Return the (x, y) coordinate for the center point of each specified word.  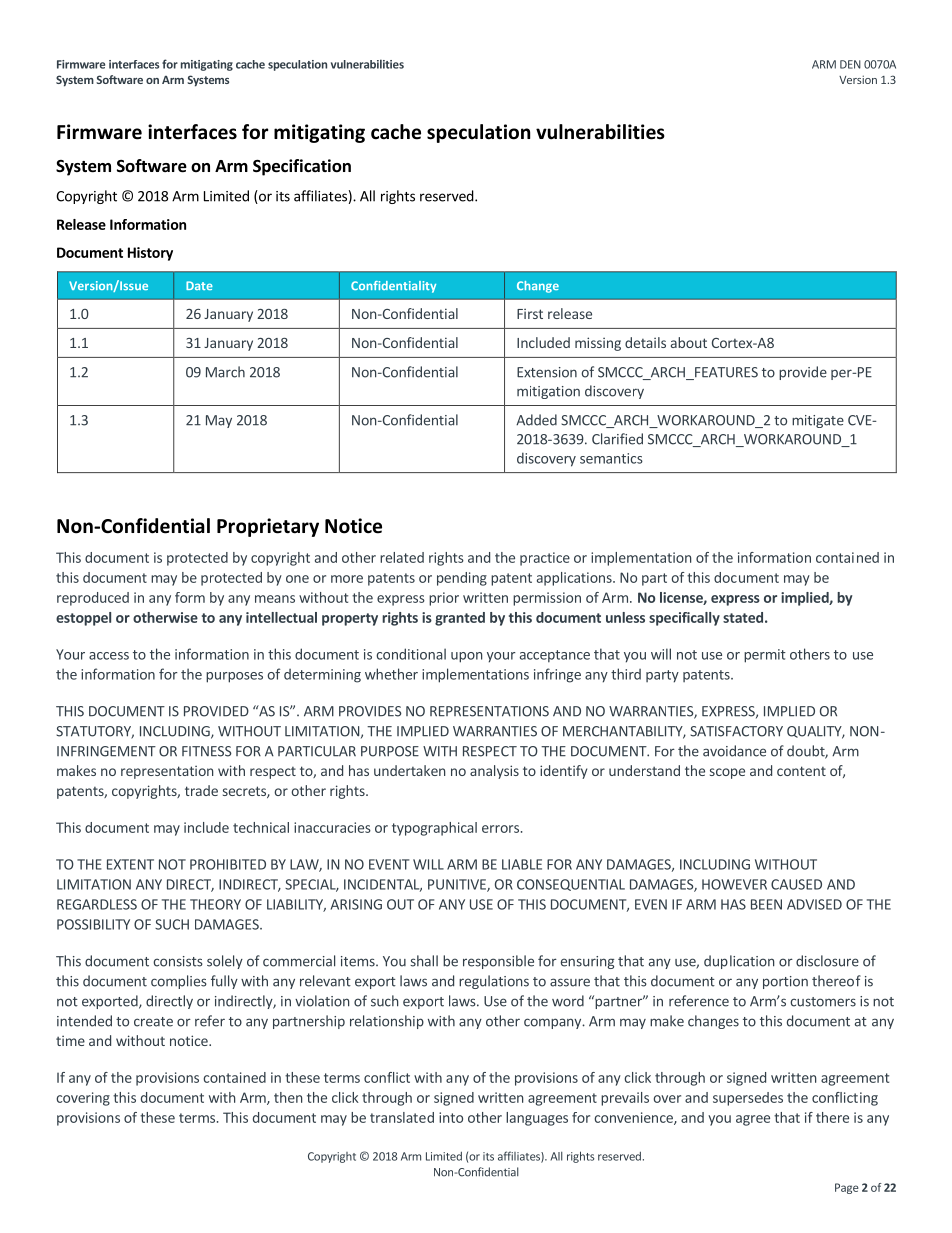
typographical (434, 829)
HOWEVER (734, 884)
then (288, 1097)
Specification (302, 167)
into (451, 1117)
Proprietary (268, 527)
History (150, 254)
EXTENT (130, 864)
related (402, 557)
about (689, 342)
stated (743, 617)
